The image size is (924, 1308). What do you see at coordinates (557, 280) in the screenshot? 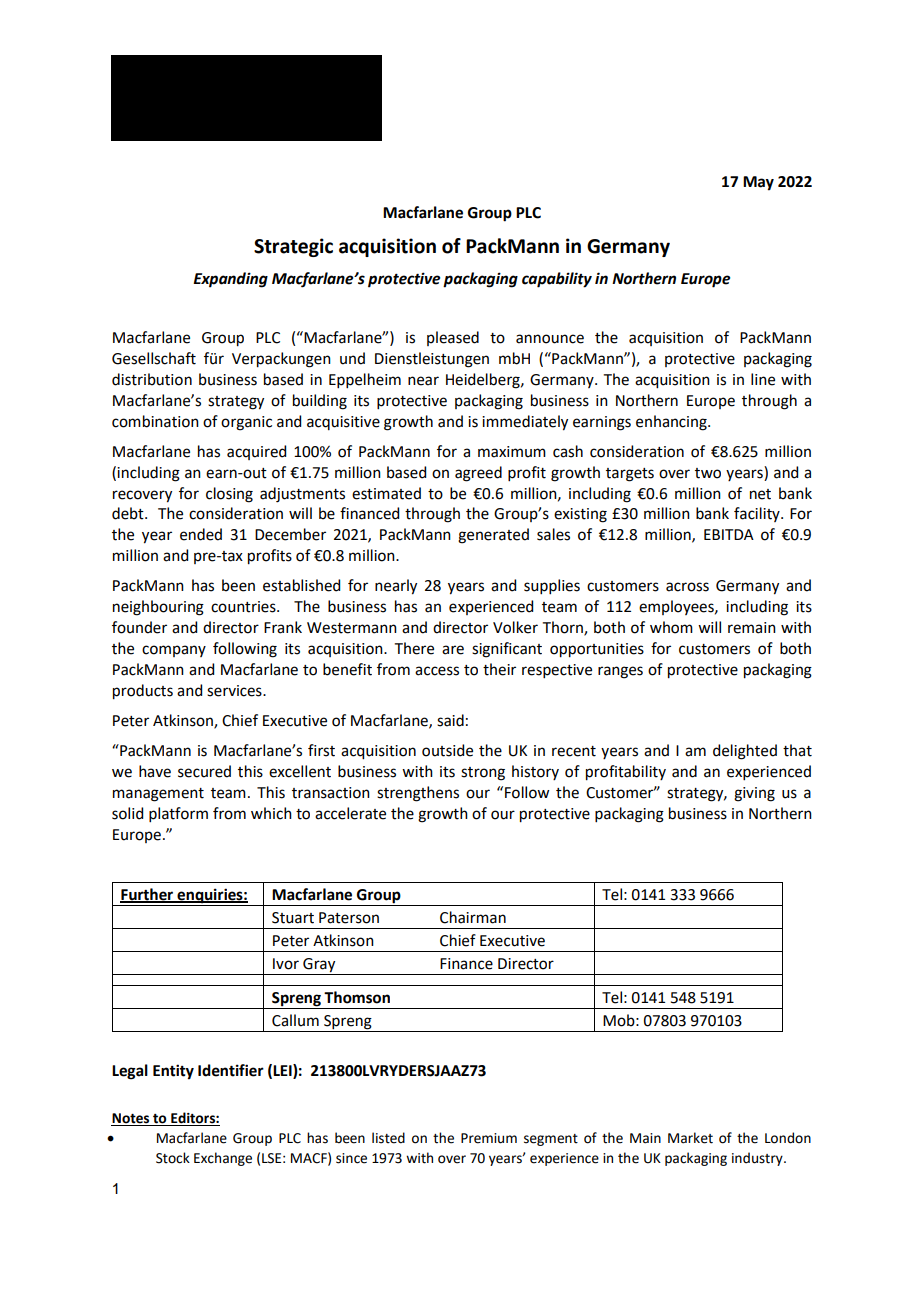
I see `capability` at bounding box center [557, 280].
